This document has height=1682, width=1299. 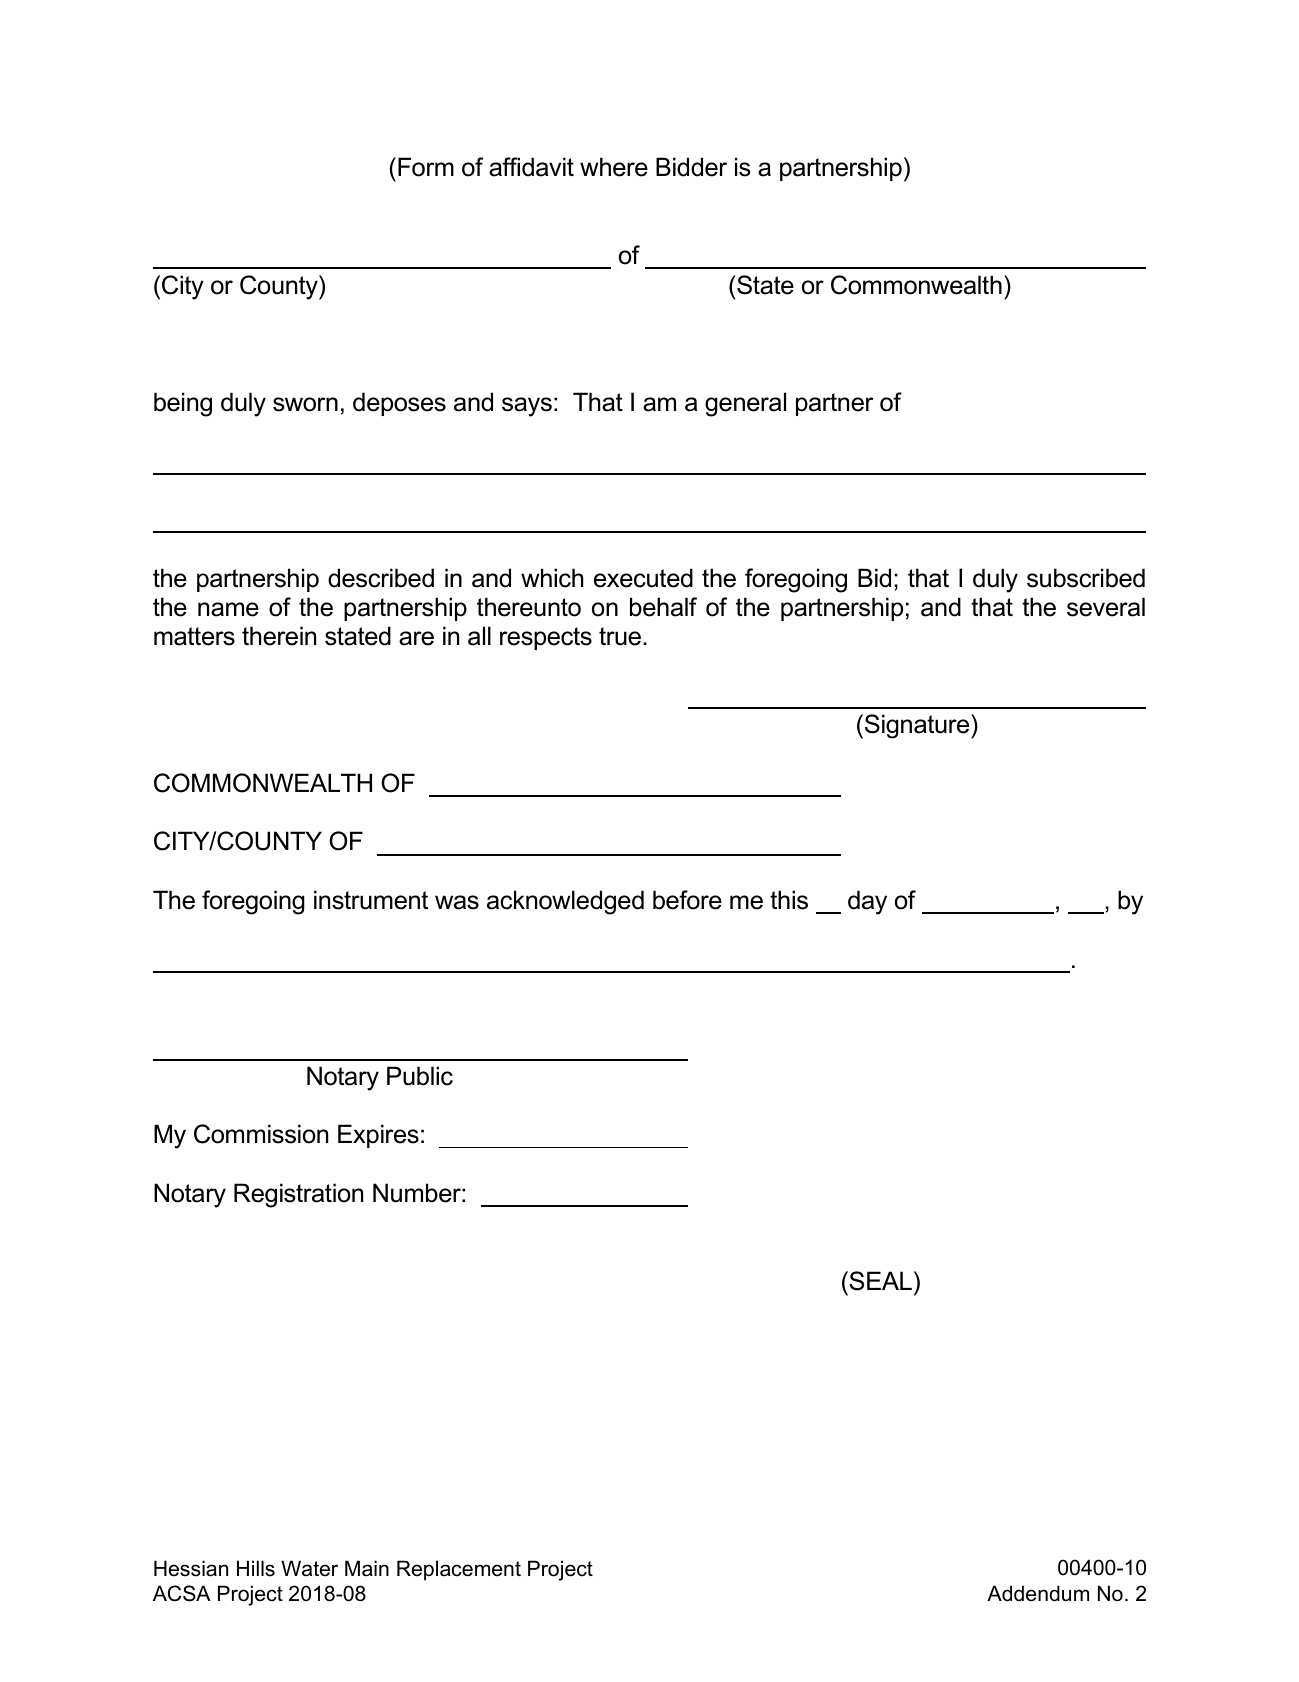 What do you see at coordinates (620, 636) in the document?
I see `true` at bounding box center [620, 636].
